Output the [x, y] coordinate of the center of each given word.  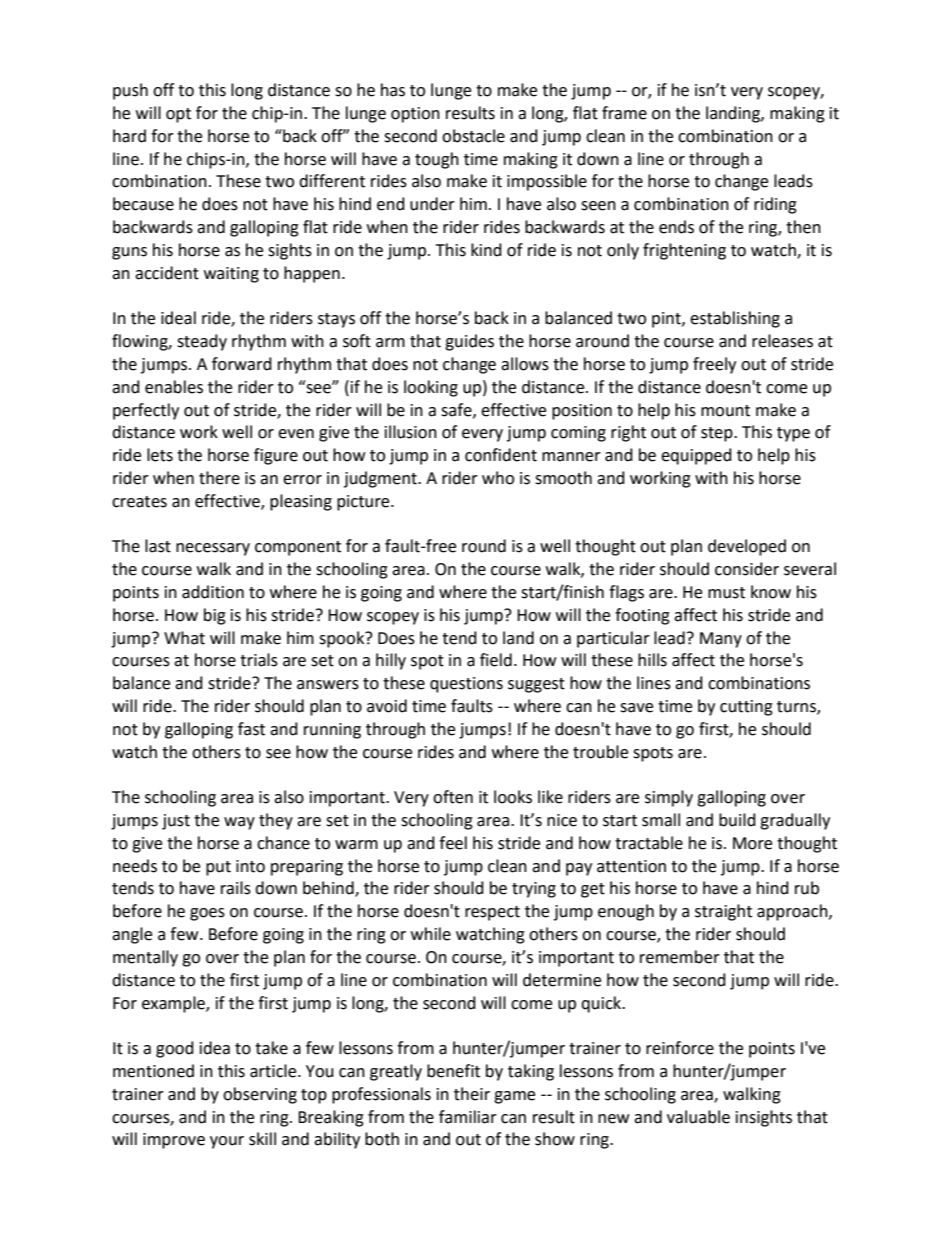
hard [129, 136]
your [227, 1142]
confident [501, 455]
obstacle [473, 136]
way [239, 823]
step [718, 434]
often [453, 797]
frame [624, 113]
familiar [468, 1117]
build [737, 820]
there [219, 478]
